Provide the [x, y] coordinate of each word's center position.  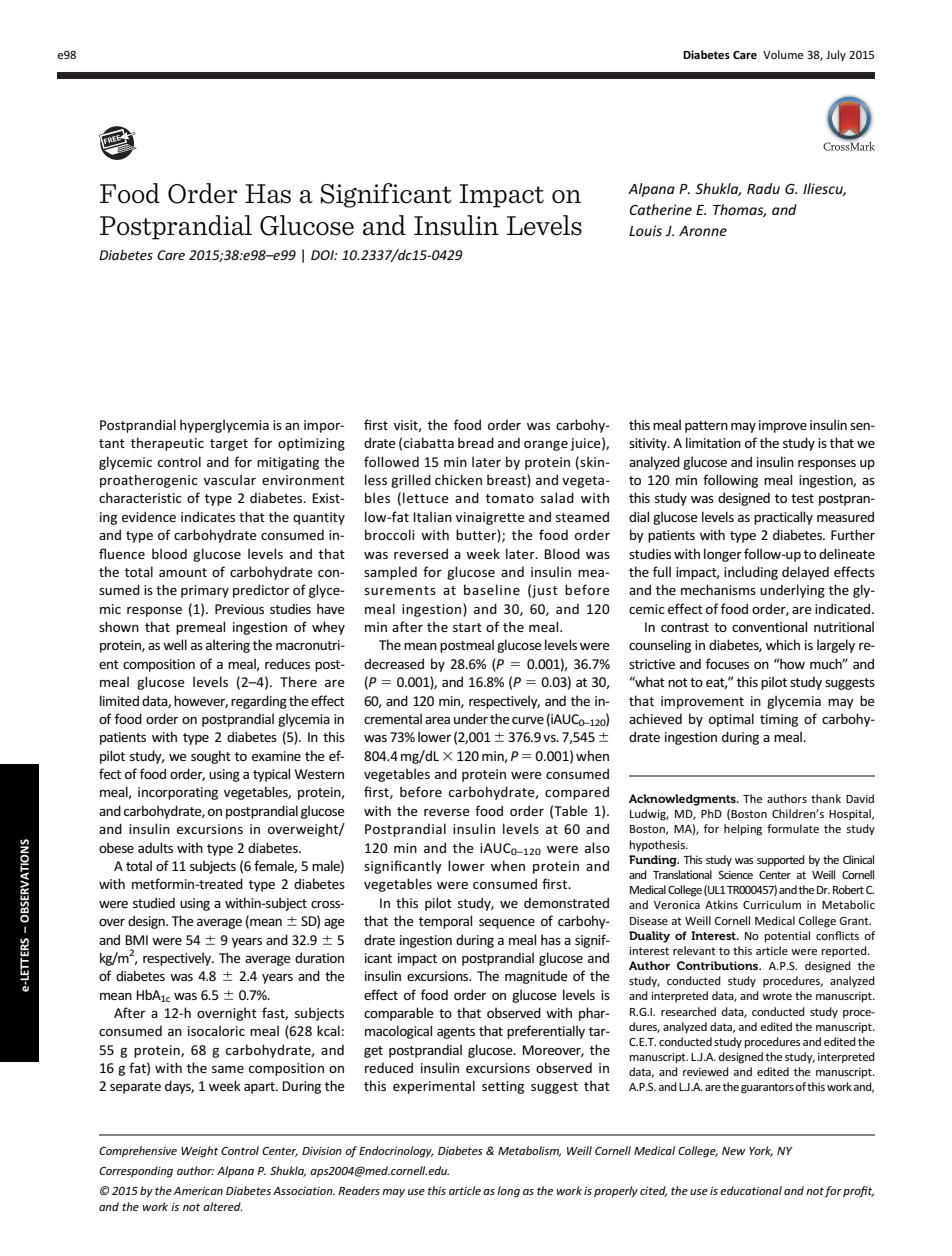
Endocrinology [396, 1152]
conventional [769, 626]
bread [476, 442]
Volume [783, 54]
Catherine [660, 209]
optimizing [311, 444]
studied [154, 902]
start [467, 627]
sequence [507, 924]
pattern [706, 427]
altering [228, 646]
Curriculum [772, 904]
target [229, 445]
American [198, 1190]
